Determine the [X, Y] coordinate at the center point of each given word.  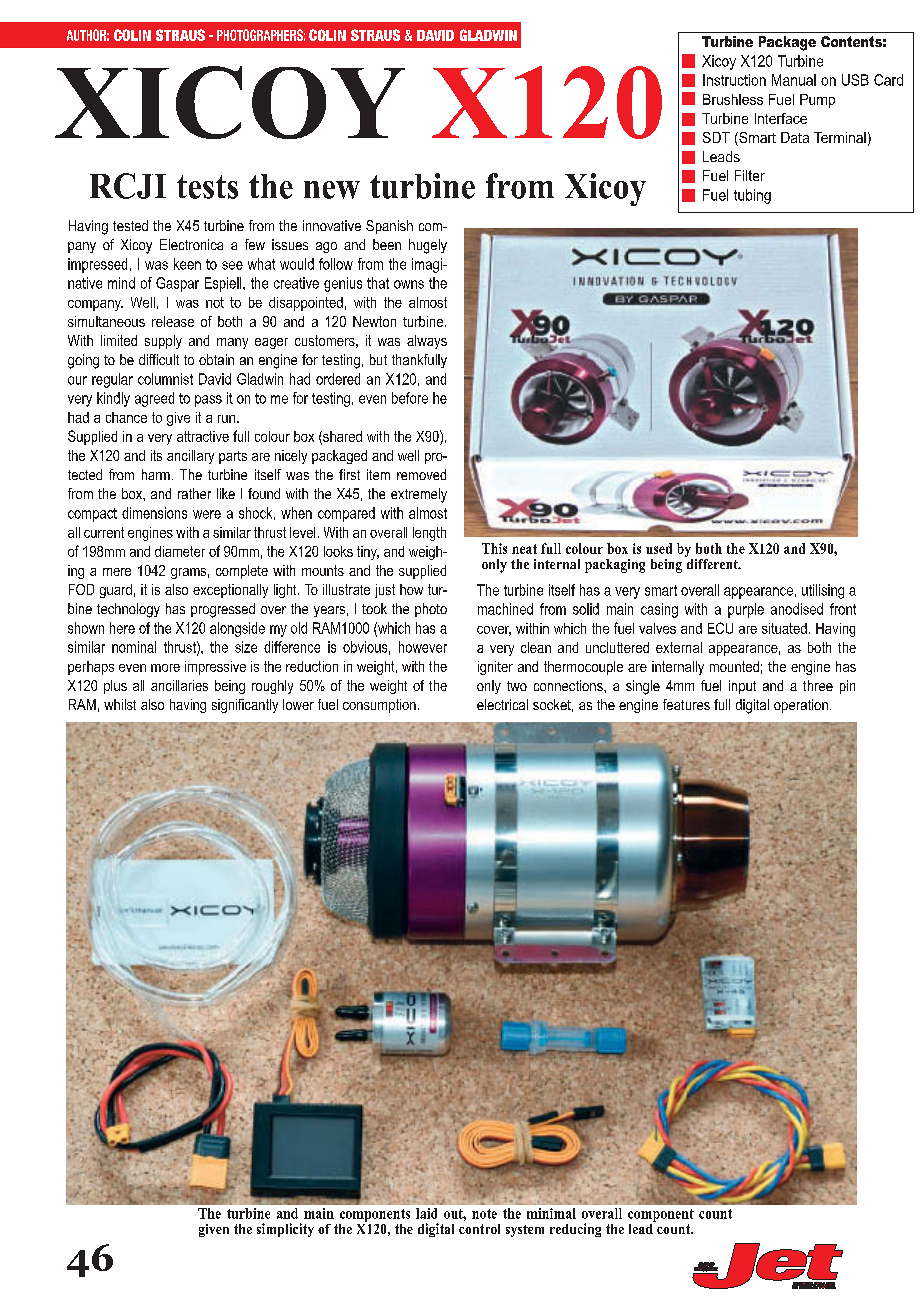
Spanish [389, 227]
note [484, 1214]
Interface [781, 118]
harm [156, 474]
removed [421, 474]
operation [801, 706]
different [712, 562]
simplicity [285, 1230]
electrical [502, 704]
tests [207, 187]
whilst [120, 704]
